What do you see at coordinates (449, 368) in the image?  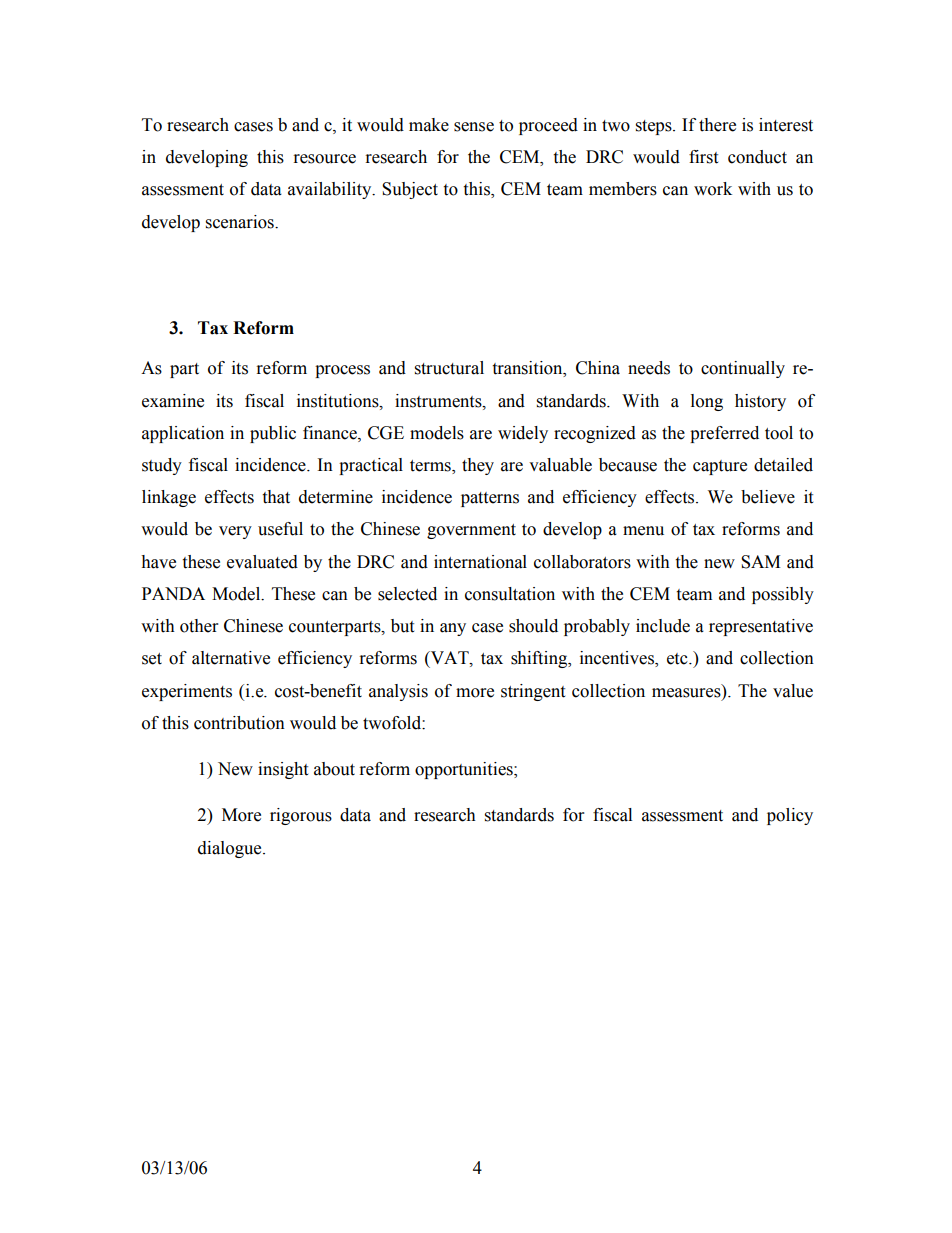 I see `structural` at bounding box center [449, 368].
